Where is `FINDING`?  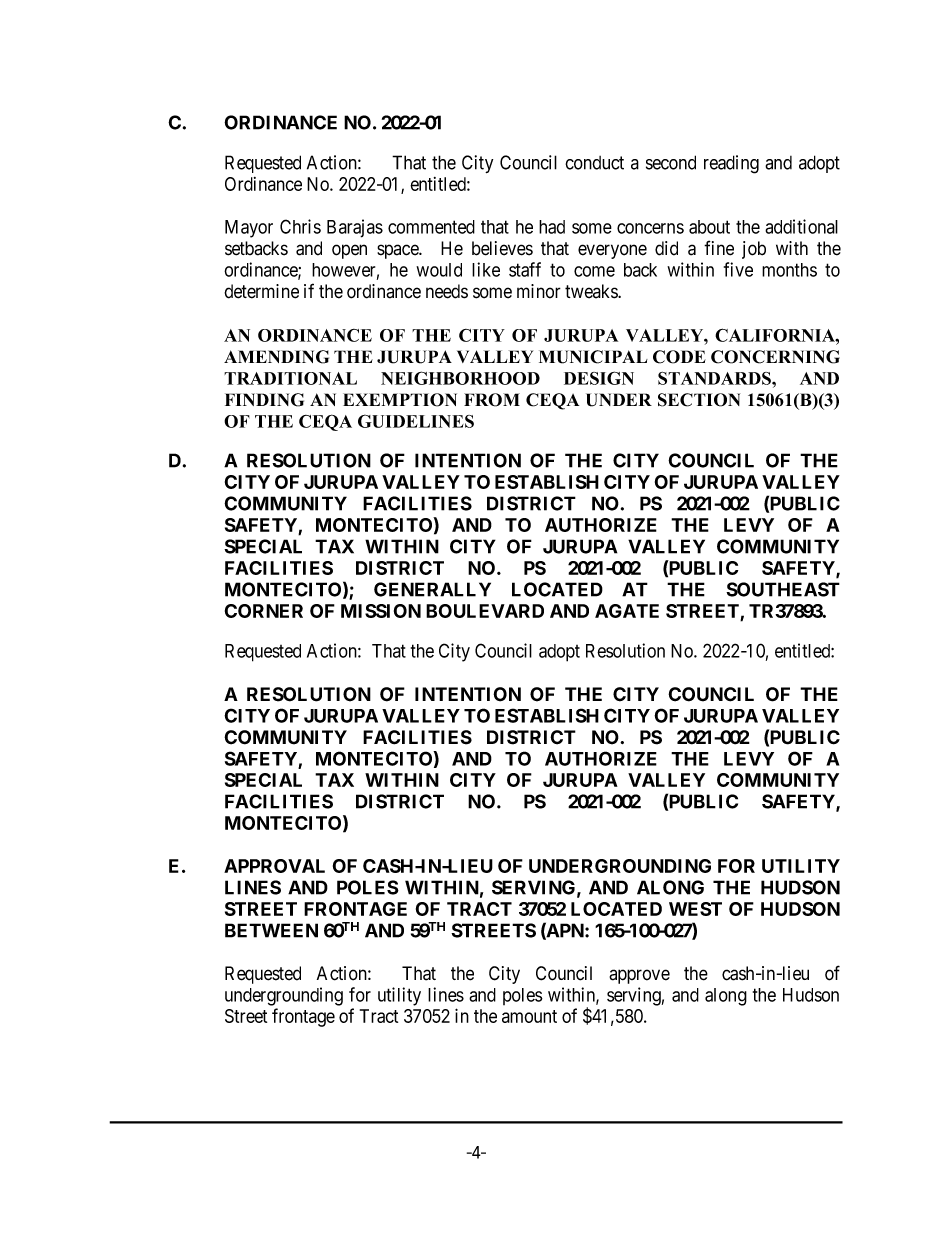 FINDING is located at coordinates (264, 400).
